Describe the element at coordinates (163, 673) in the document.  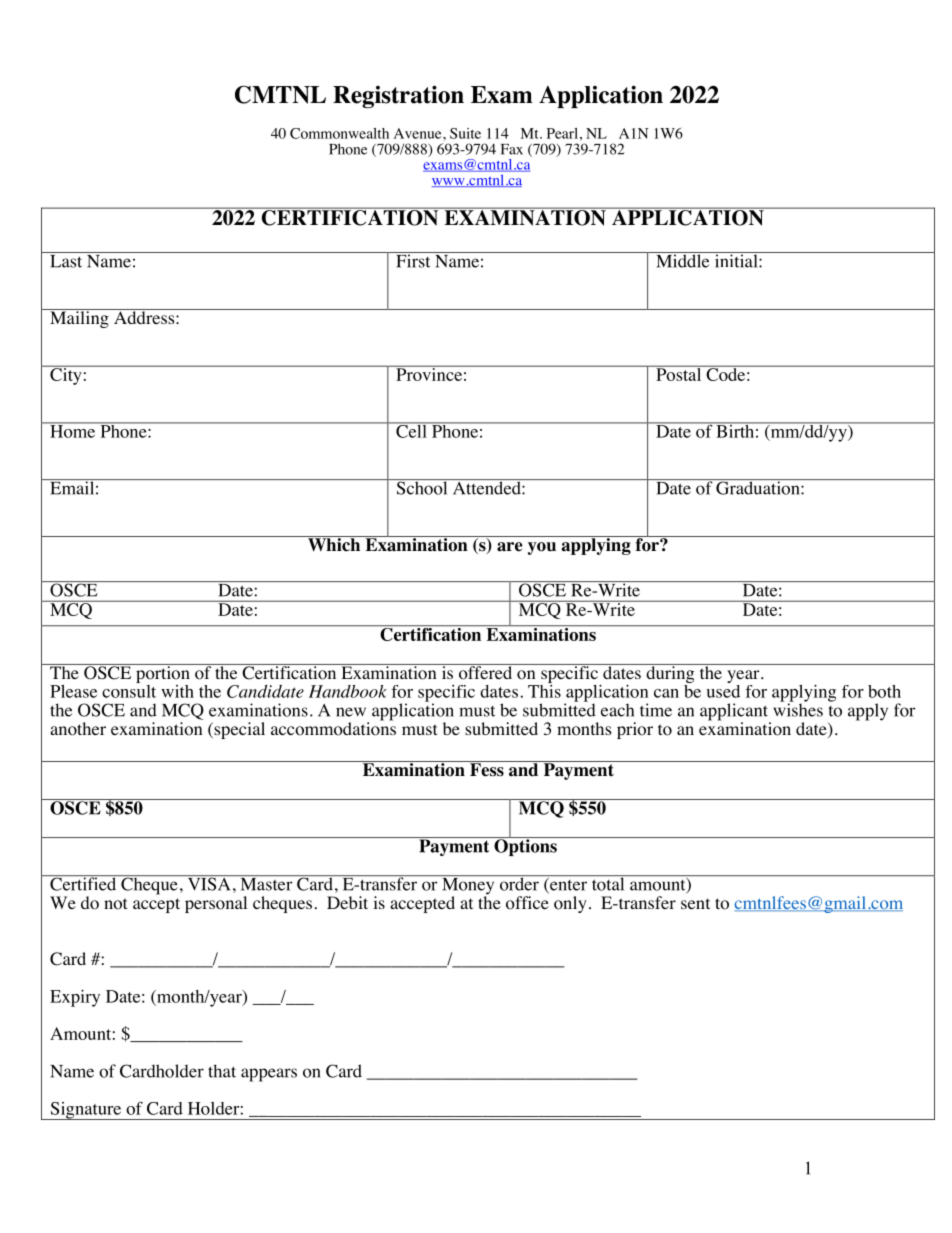
I see `portion` at that location.
